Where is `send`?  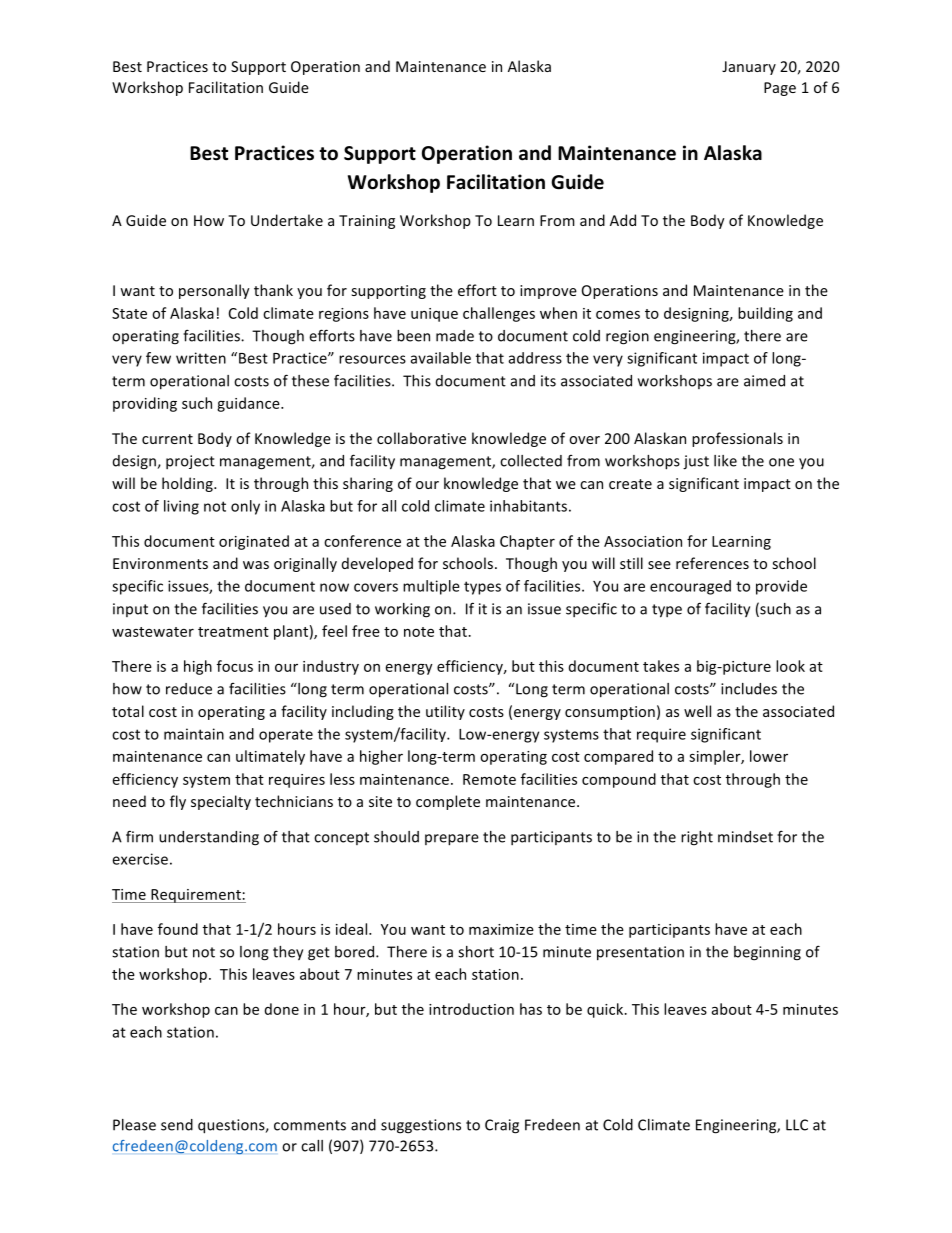 send is located at coordinates (177, 1125).
